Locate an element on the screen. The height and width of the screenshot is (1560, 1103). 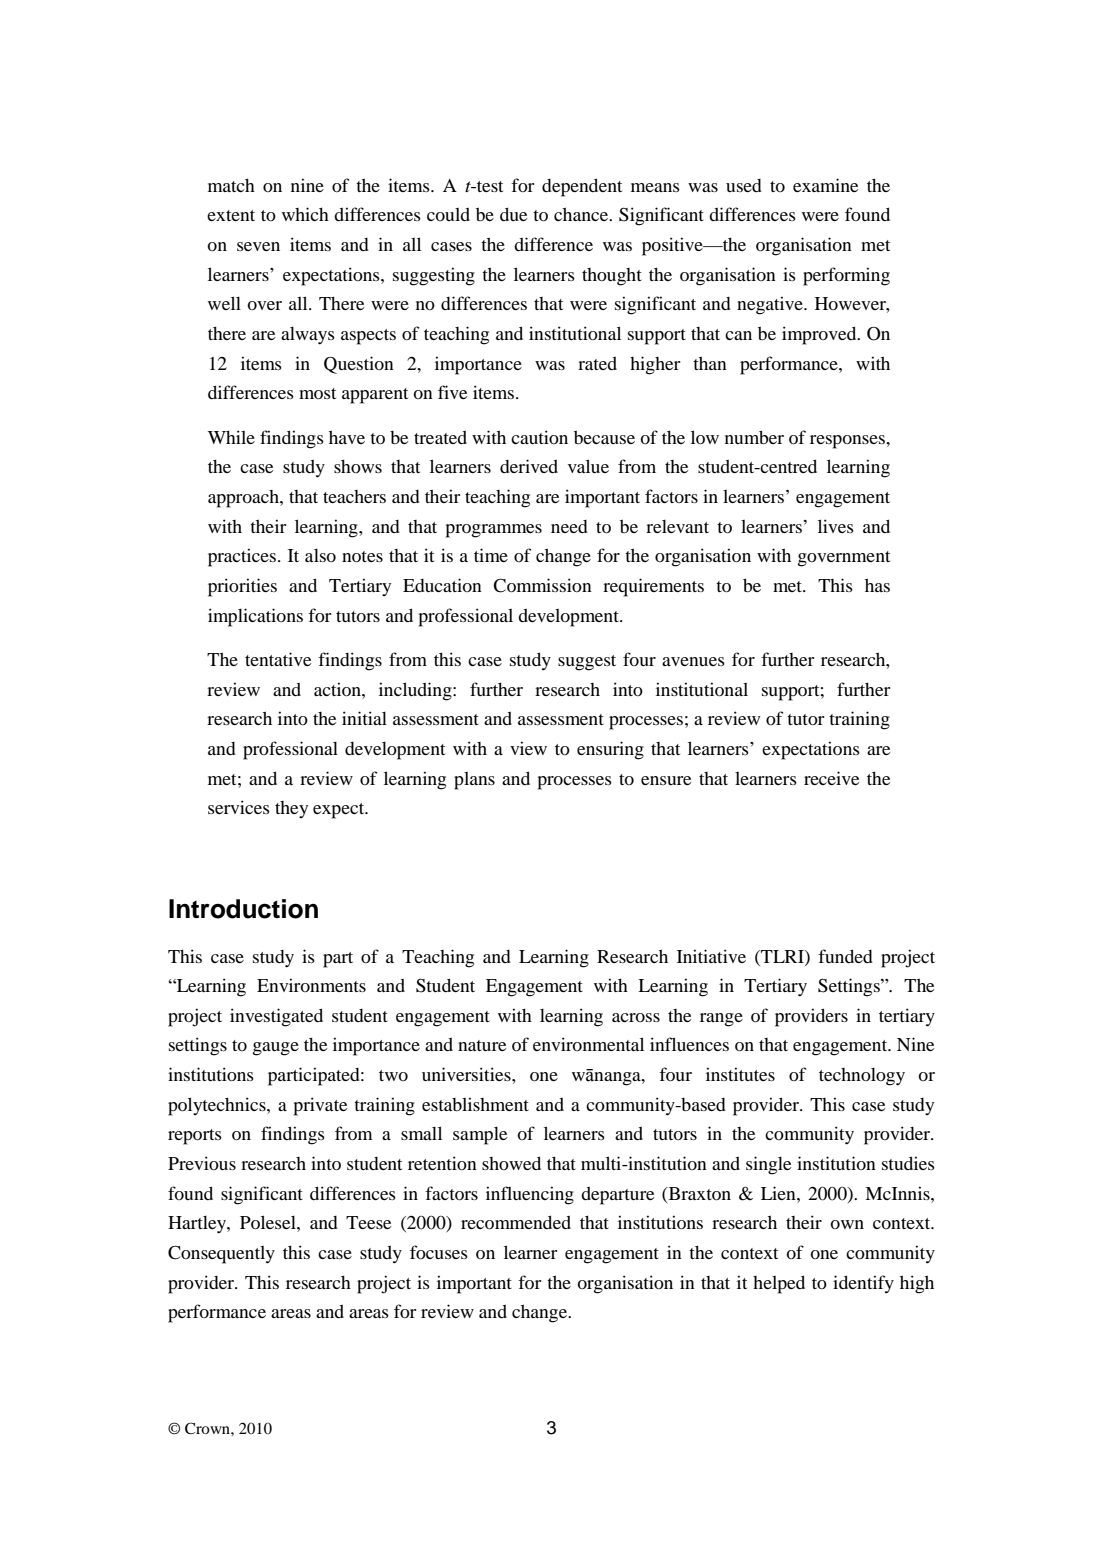
which is located at coordinates (305, 214).
